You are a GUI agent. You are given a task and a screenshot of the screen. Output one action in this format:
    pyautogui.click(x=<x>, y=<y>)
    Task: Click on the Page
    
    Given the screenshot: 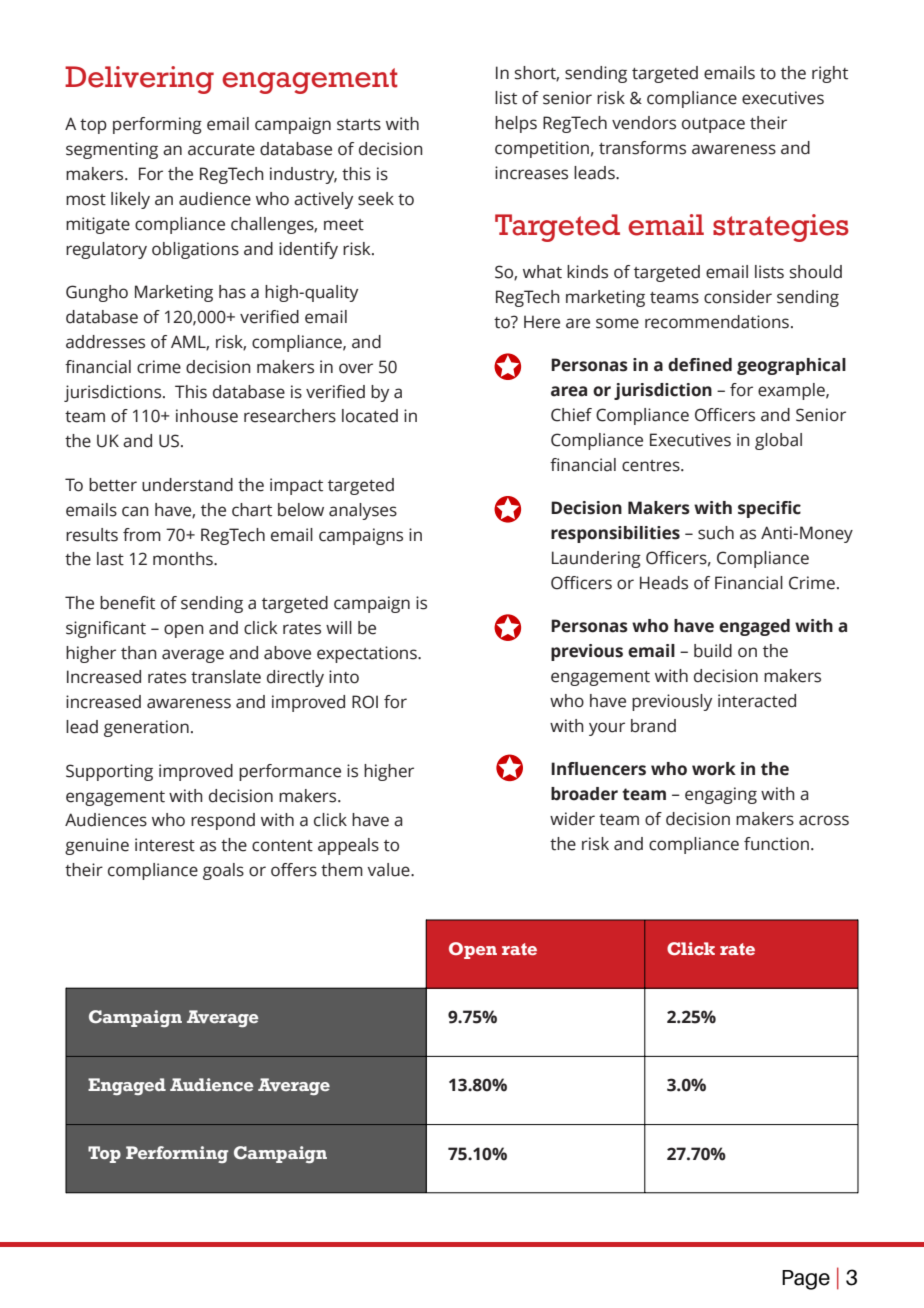 What is the action you would take?
    pyautogui.click(x=806, y=1280)
